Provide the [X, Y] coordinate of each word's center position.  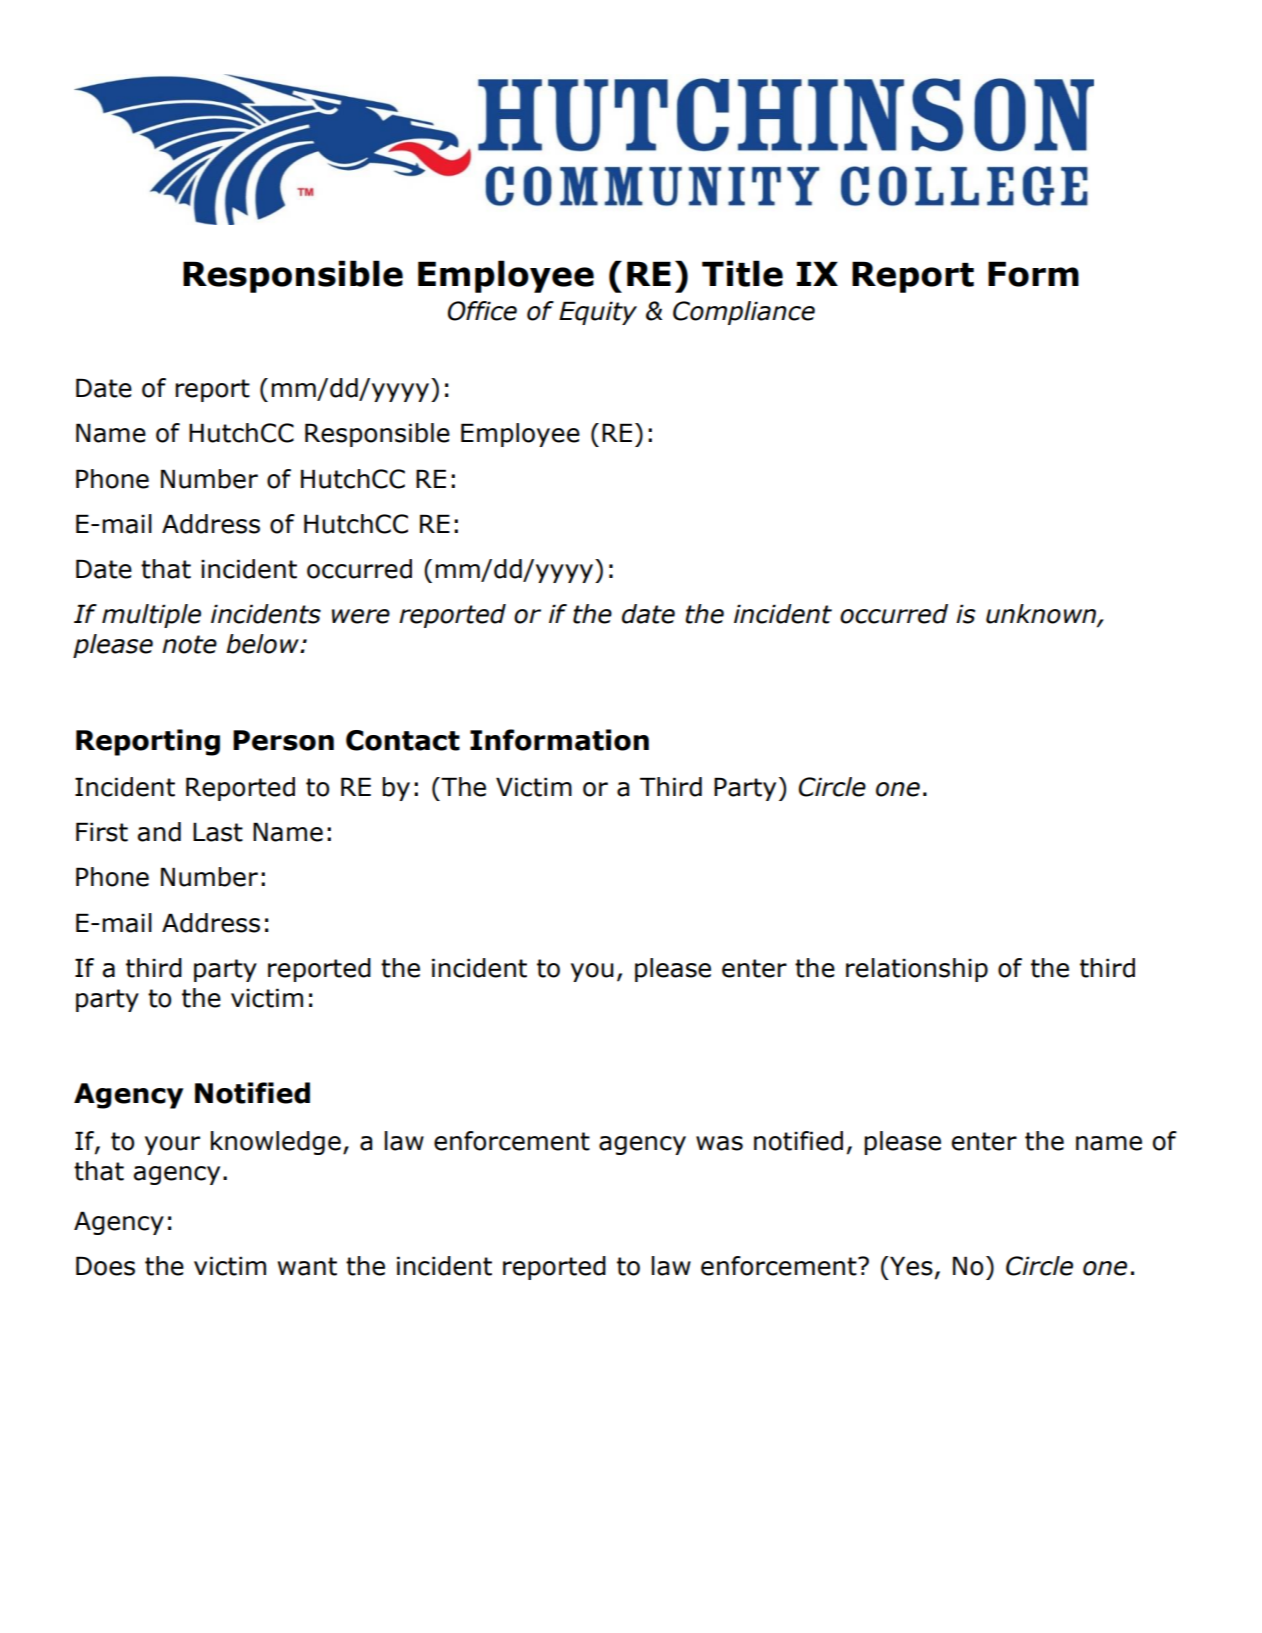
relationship [917, 970]
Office [482, 311]
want [307, 1266]
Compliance [744, 313]
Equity [598, 313]
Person [283, 740]
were [361, 616]
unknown [1042, 615]
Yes [910, 1266]
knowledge [276, 1143]
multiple [151, 616]
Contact [403, 740]
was [719, 1143]
